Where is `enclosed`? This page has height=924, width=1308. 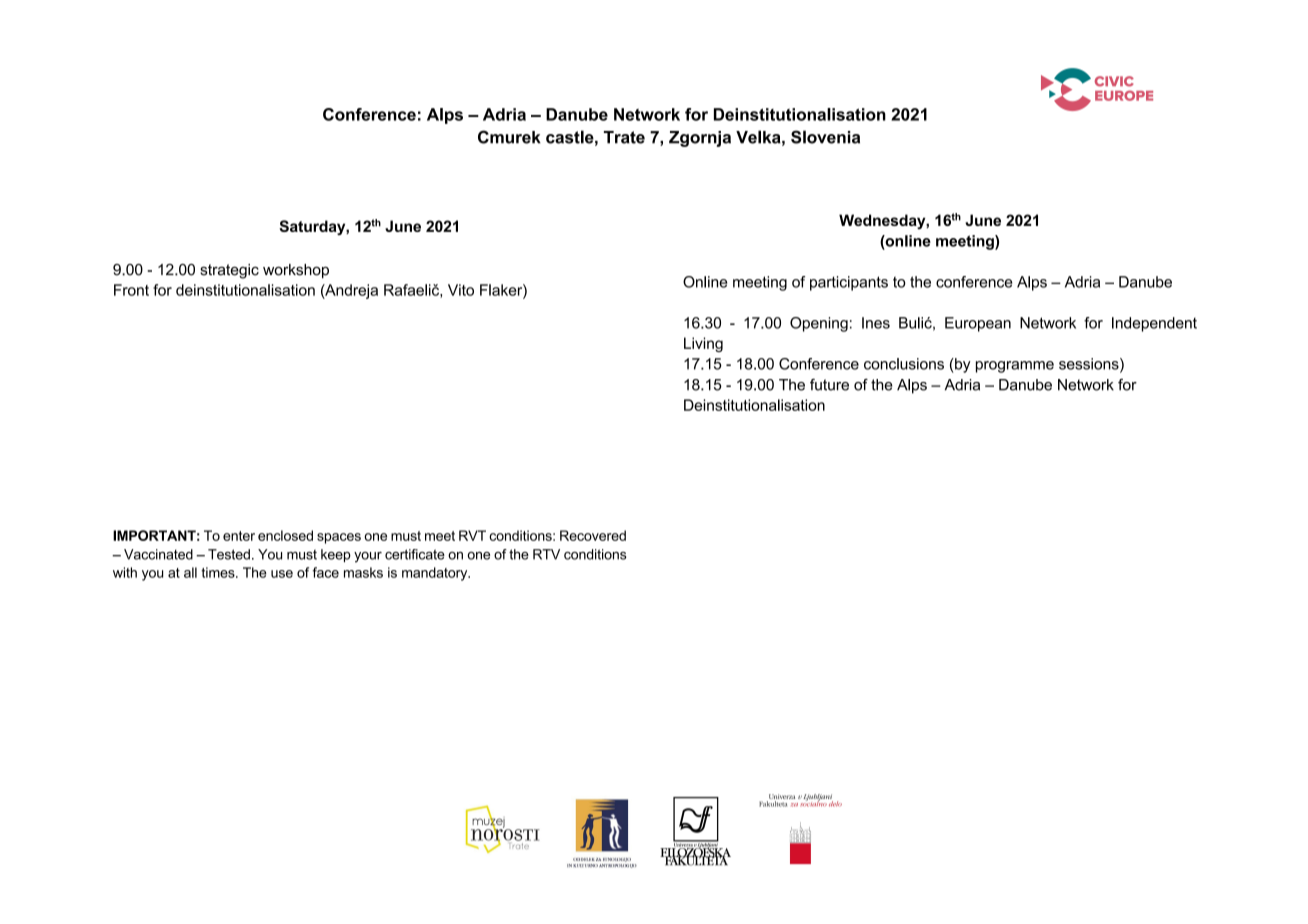
enclosed is located at coordinates (285, 535).
